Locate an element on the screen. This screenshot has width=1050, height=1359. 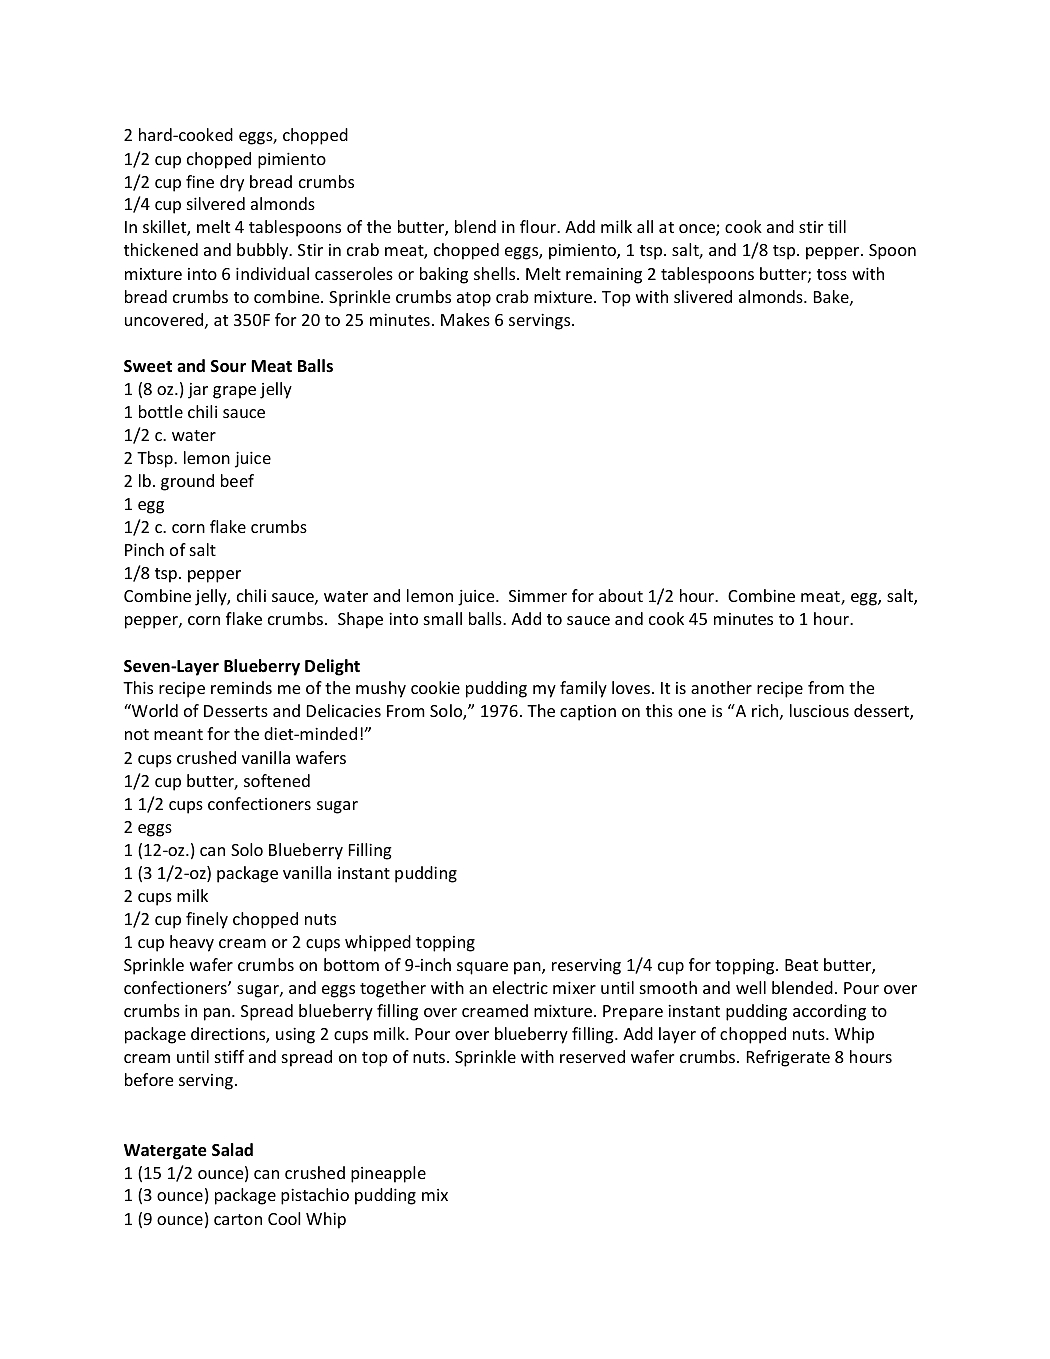
about is located at coordinates (621, 595).
